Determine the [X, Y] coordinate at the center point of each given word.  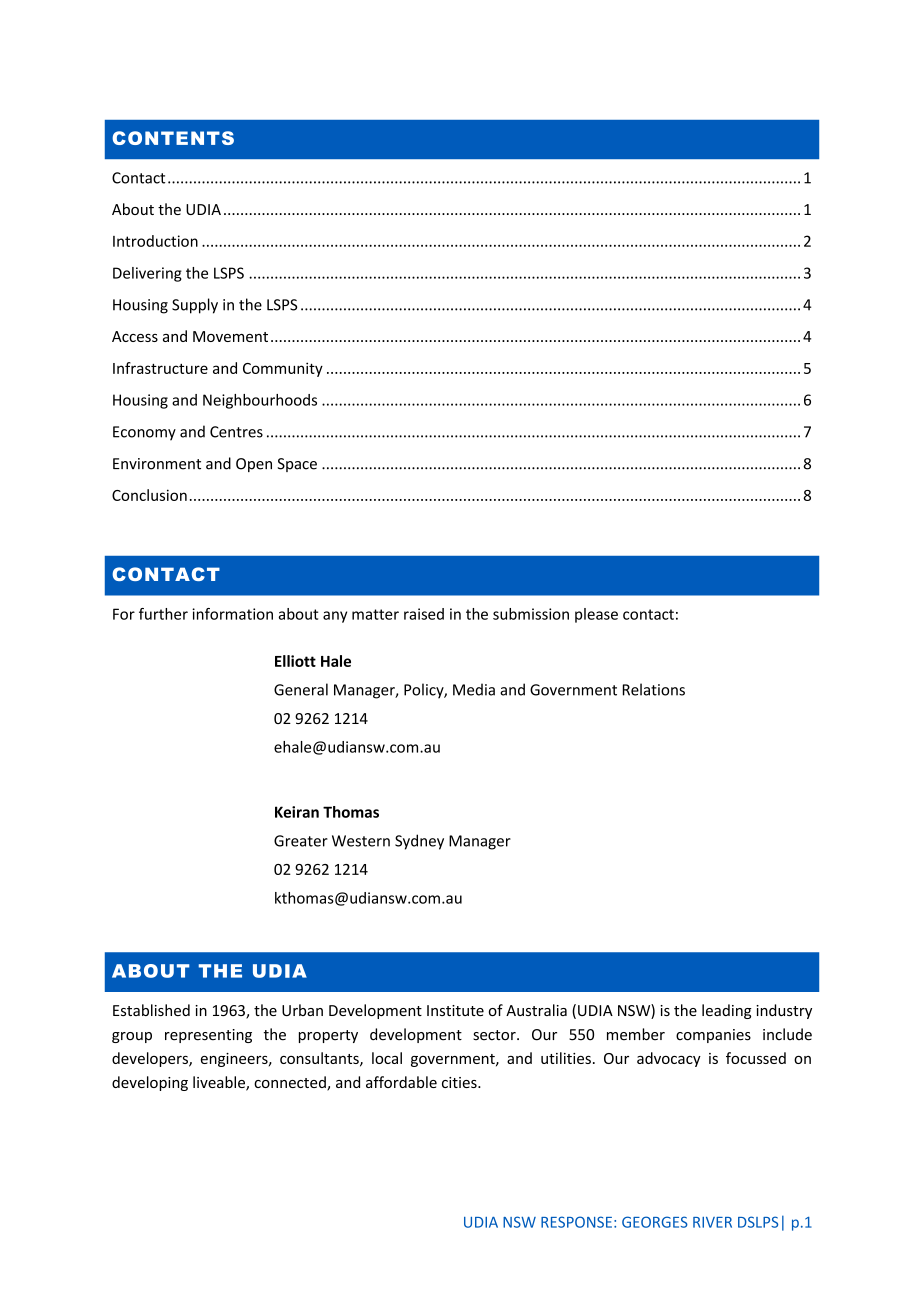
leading [727, 1011]
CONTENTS [173, 138]
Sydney [419, 842]
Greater [301, 841]
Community [283, 369]
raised [424, 614]
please [596, 615]
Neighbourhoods [260, 401]
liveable [220, 1083]
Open [254, 465]
